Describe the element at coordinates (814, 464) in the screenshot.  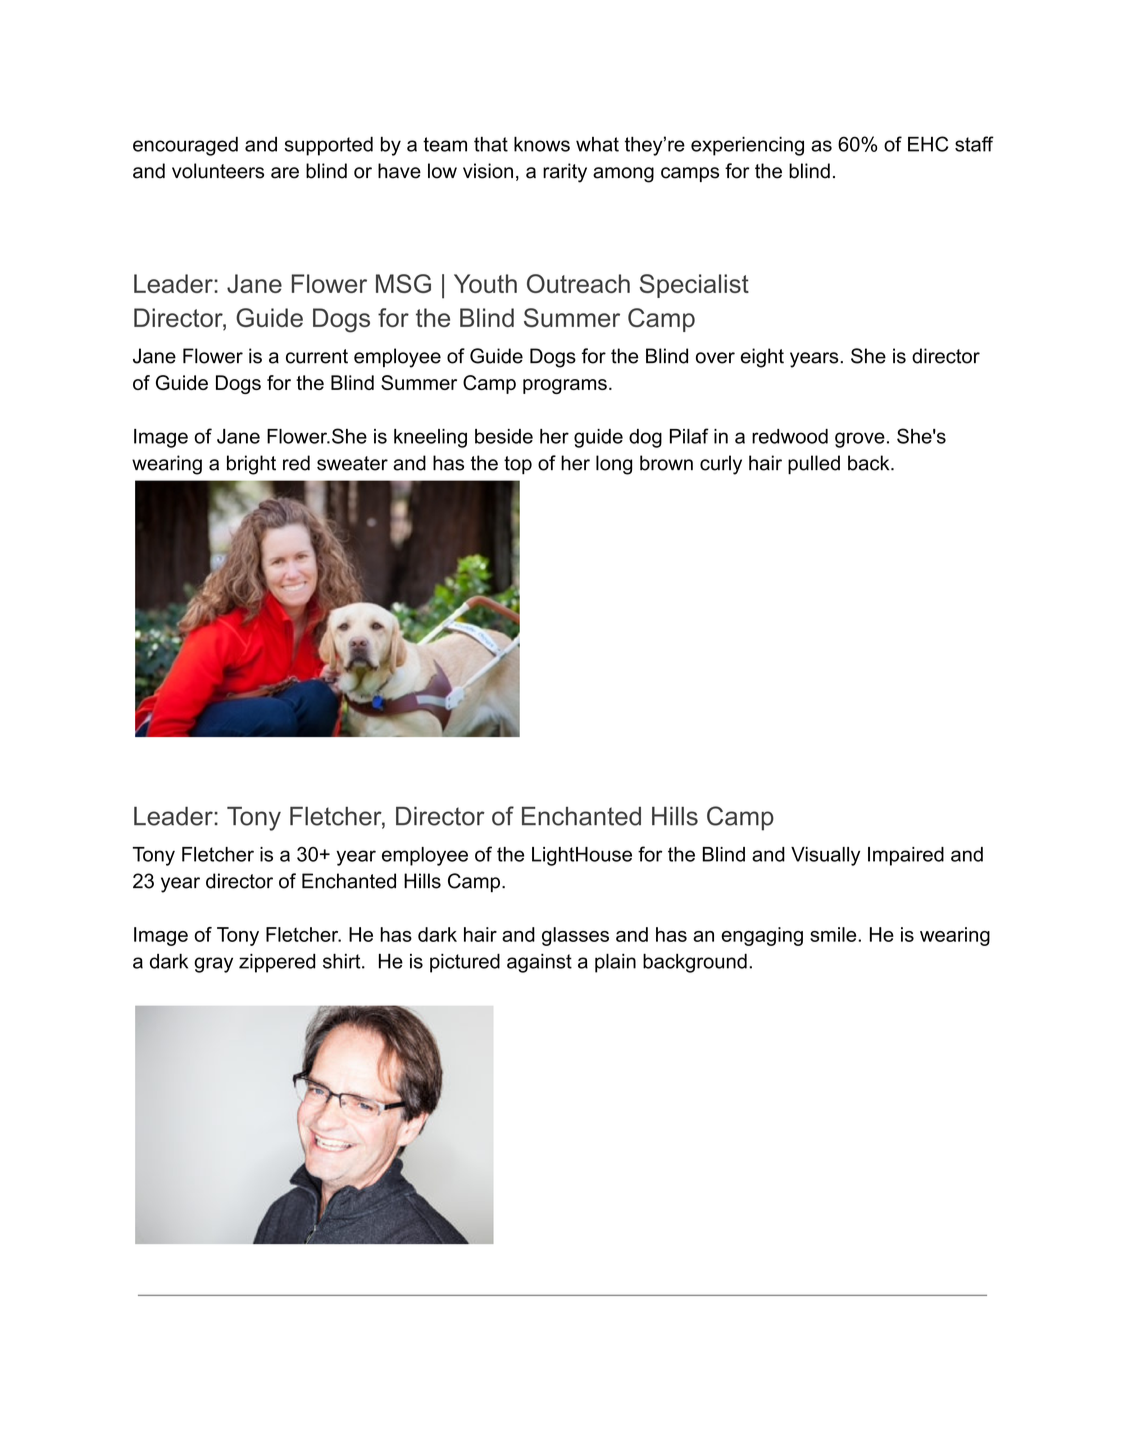
I see `pulled` at that location.
